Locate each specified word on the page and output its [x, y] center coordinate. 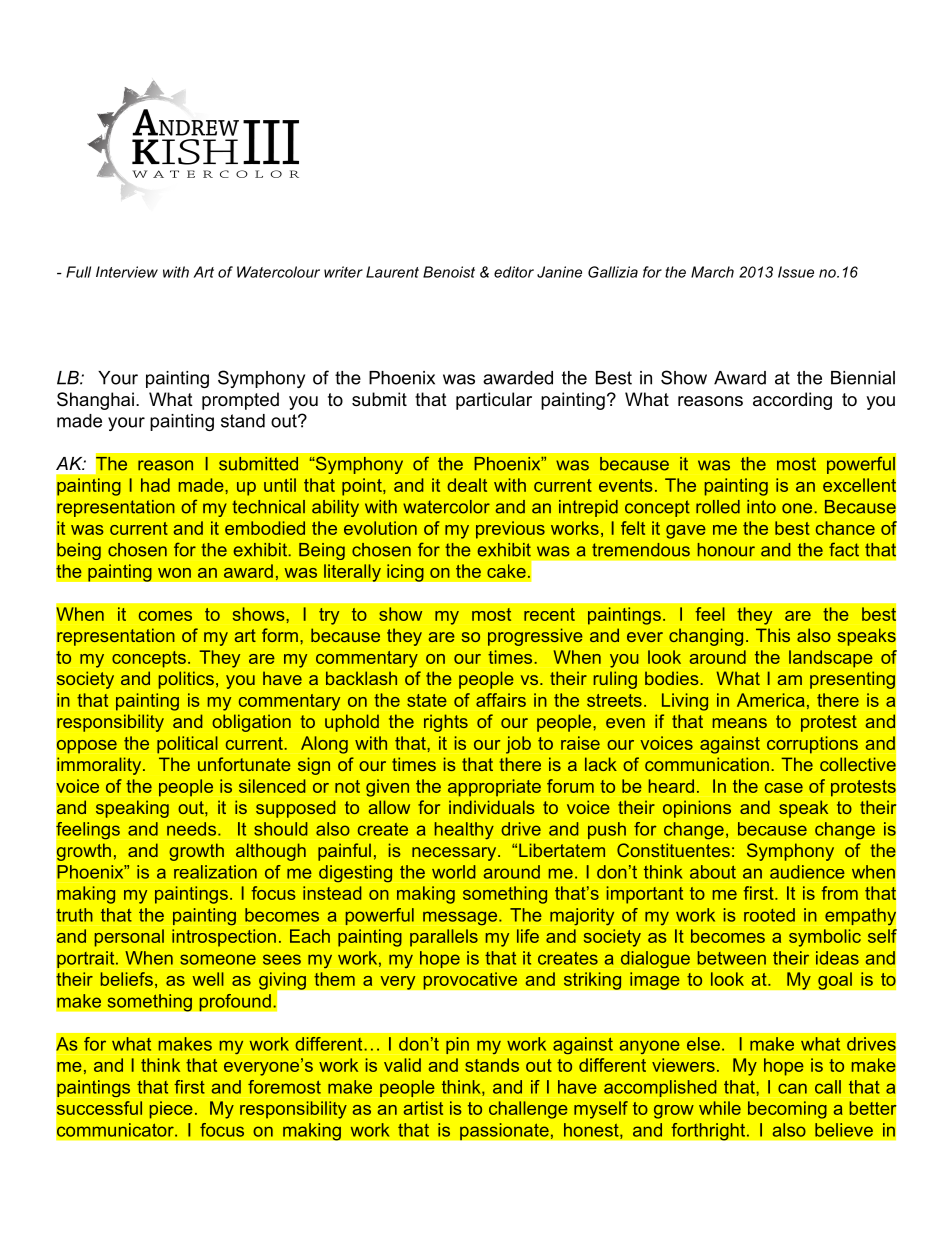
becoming [787, 1110]
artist [423, 1108]
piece [171, 1110]
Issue [796, 272]
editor [514, 272]
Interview [127, 272]
